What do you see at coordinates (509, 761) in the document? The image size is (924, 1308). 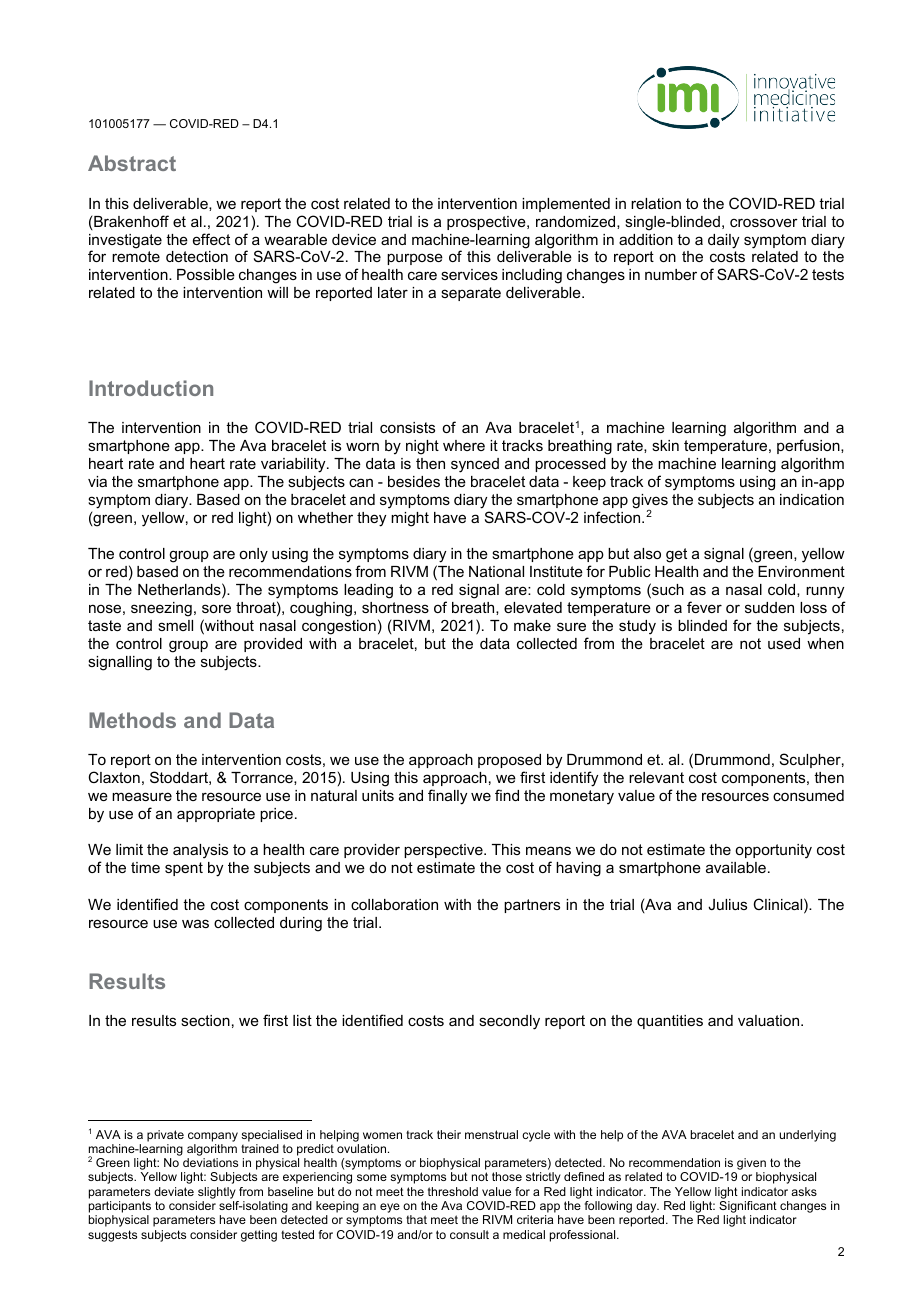 I see `proposed` at bounding box center [509, 761].
